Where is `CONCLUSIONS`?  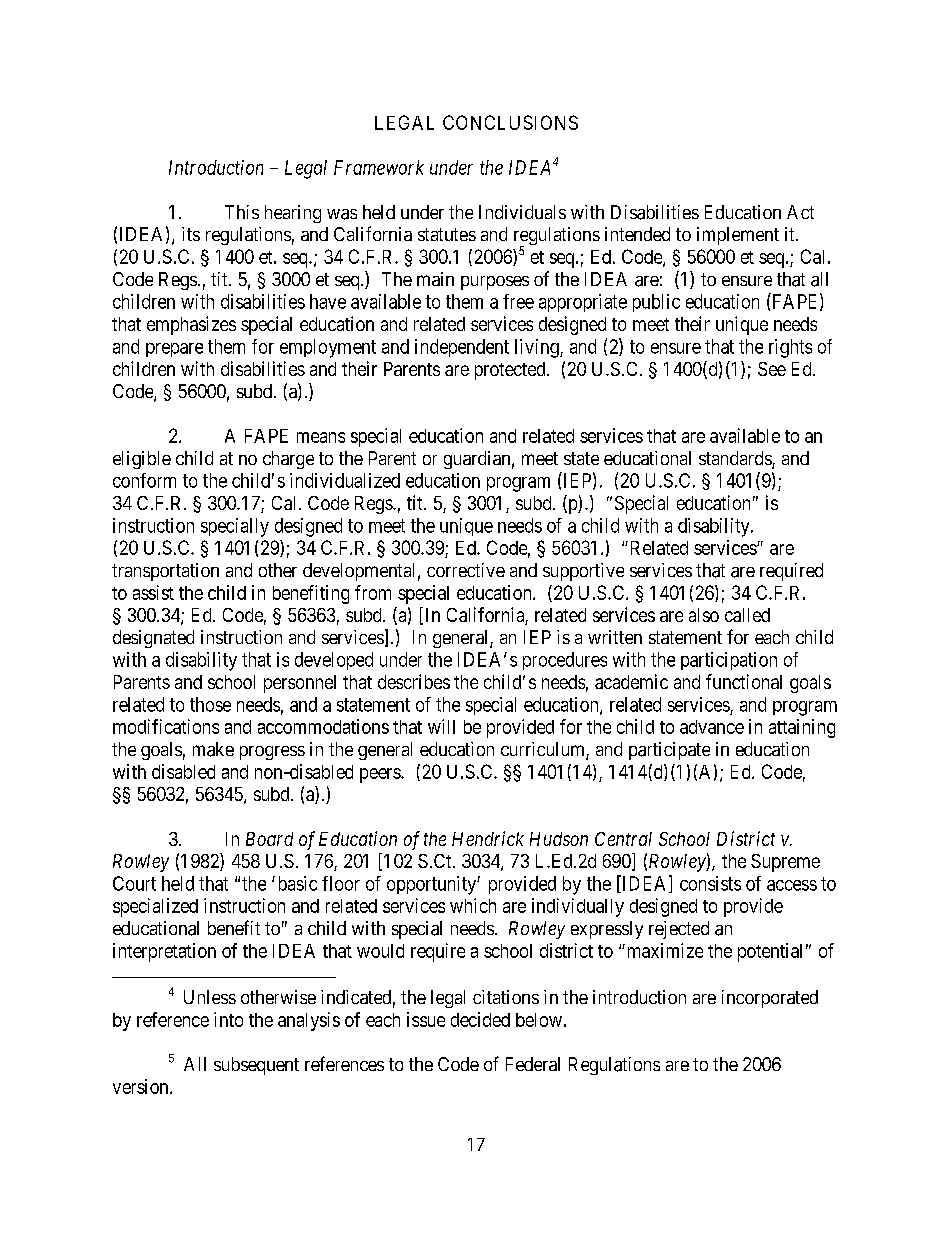
CONCLUSIONS is located at coordinates (510, 122).
